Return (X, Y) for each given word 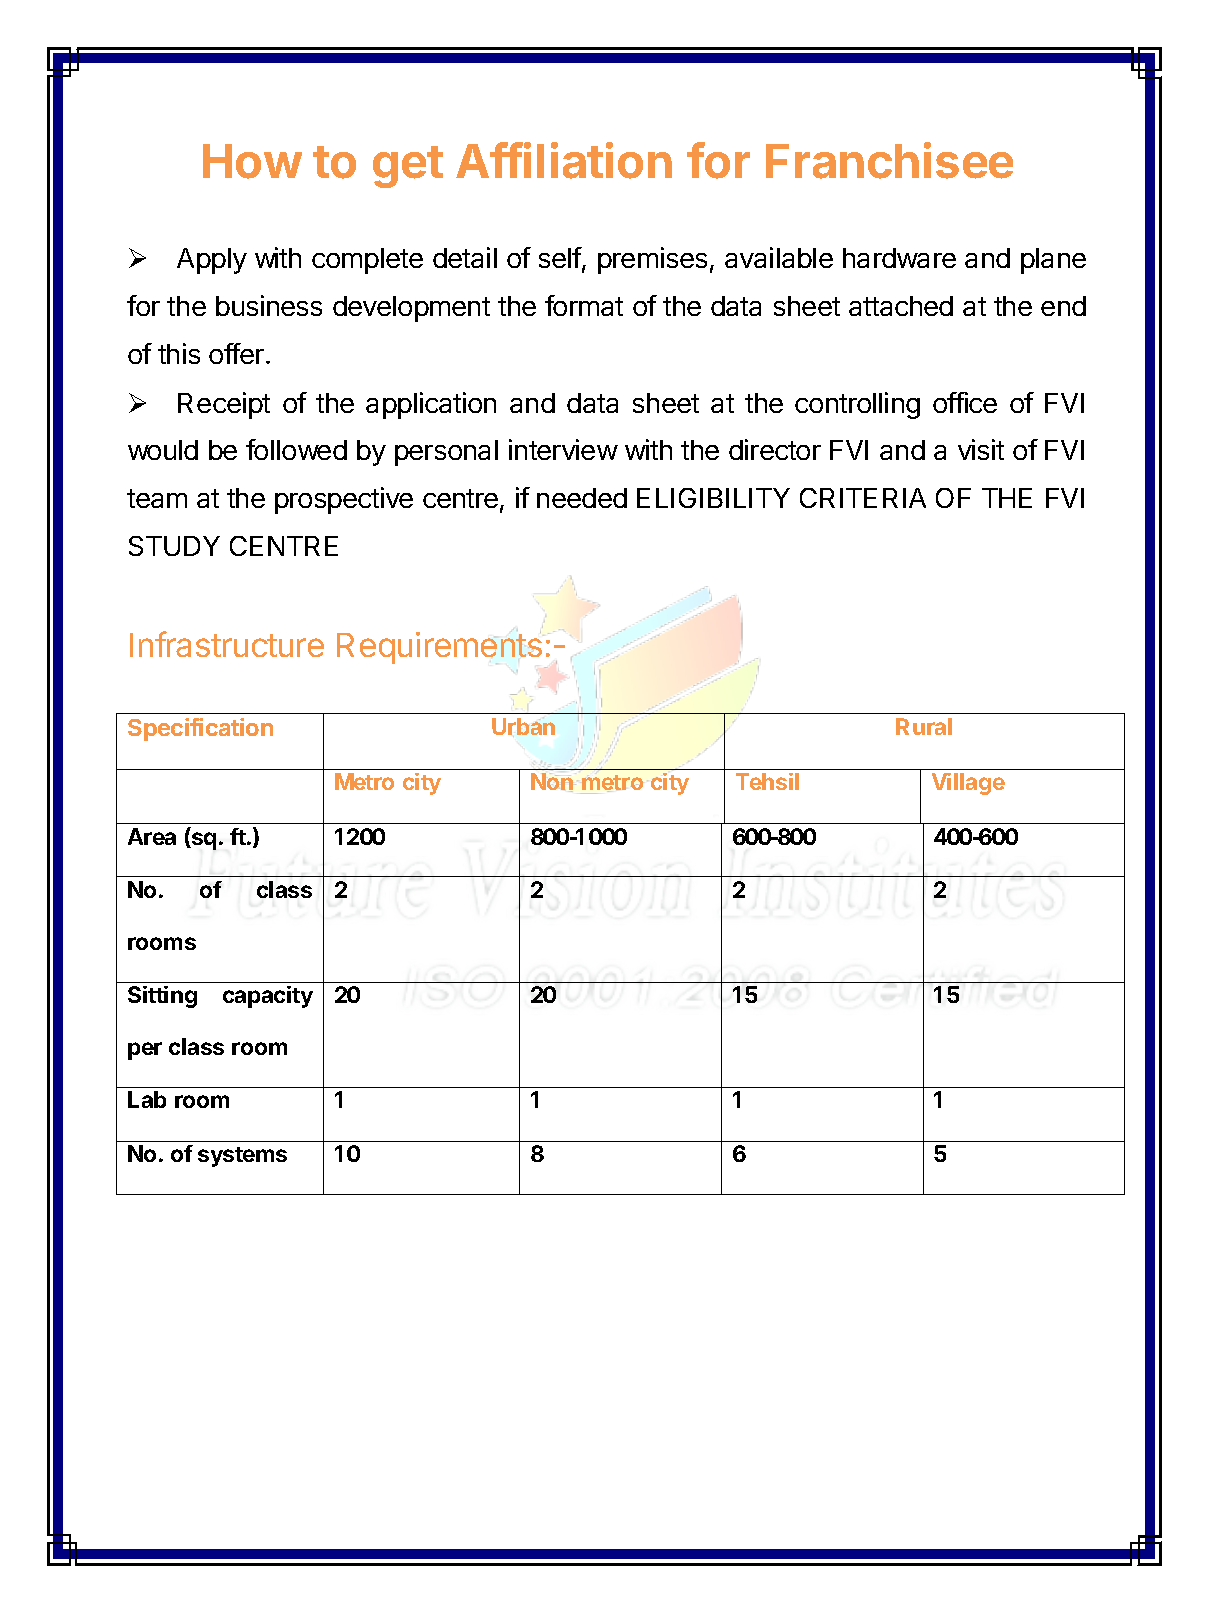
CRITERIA (863, 498)
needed (582, 498)
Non (553, 782)
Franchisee (889, 160)
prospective (344, 500)
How (252, 161)
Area (152, 836)
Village (968, 784)
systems (242, 1157)
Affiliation (564, 160)
